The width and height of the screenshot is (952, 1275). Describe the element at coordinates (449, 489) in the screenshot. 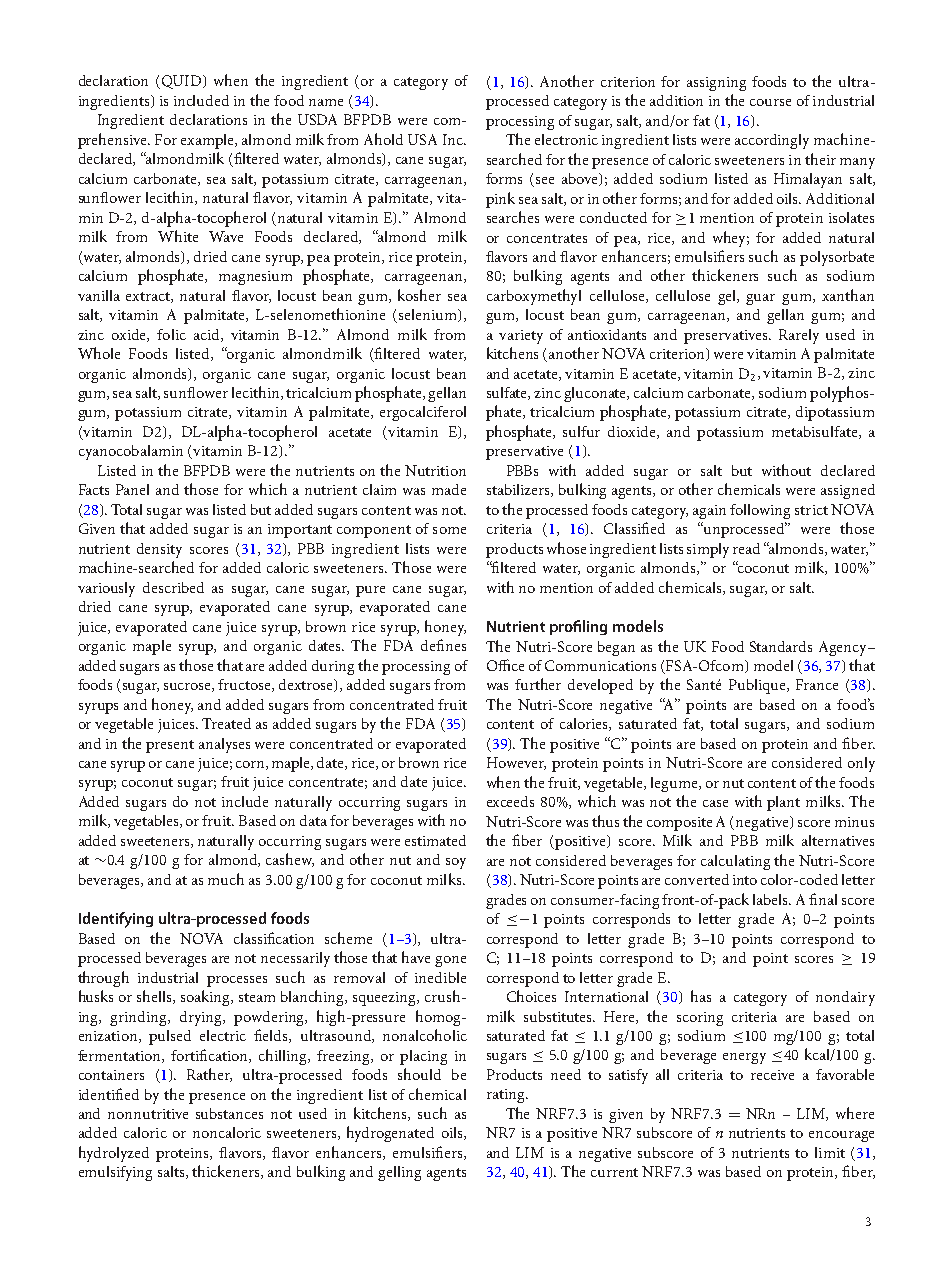

I see `made` at that location.
